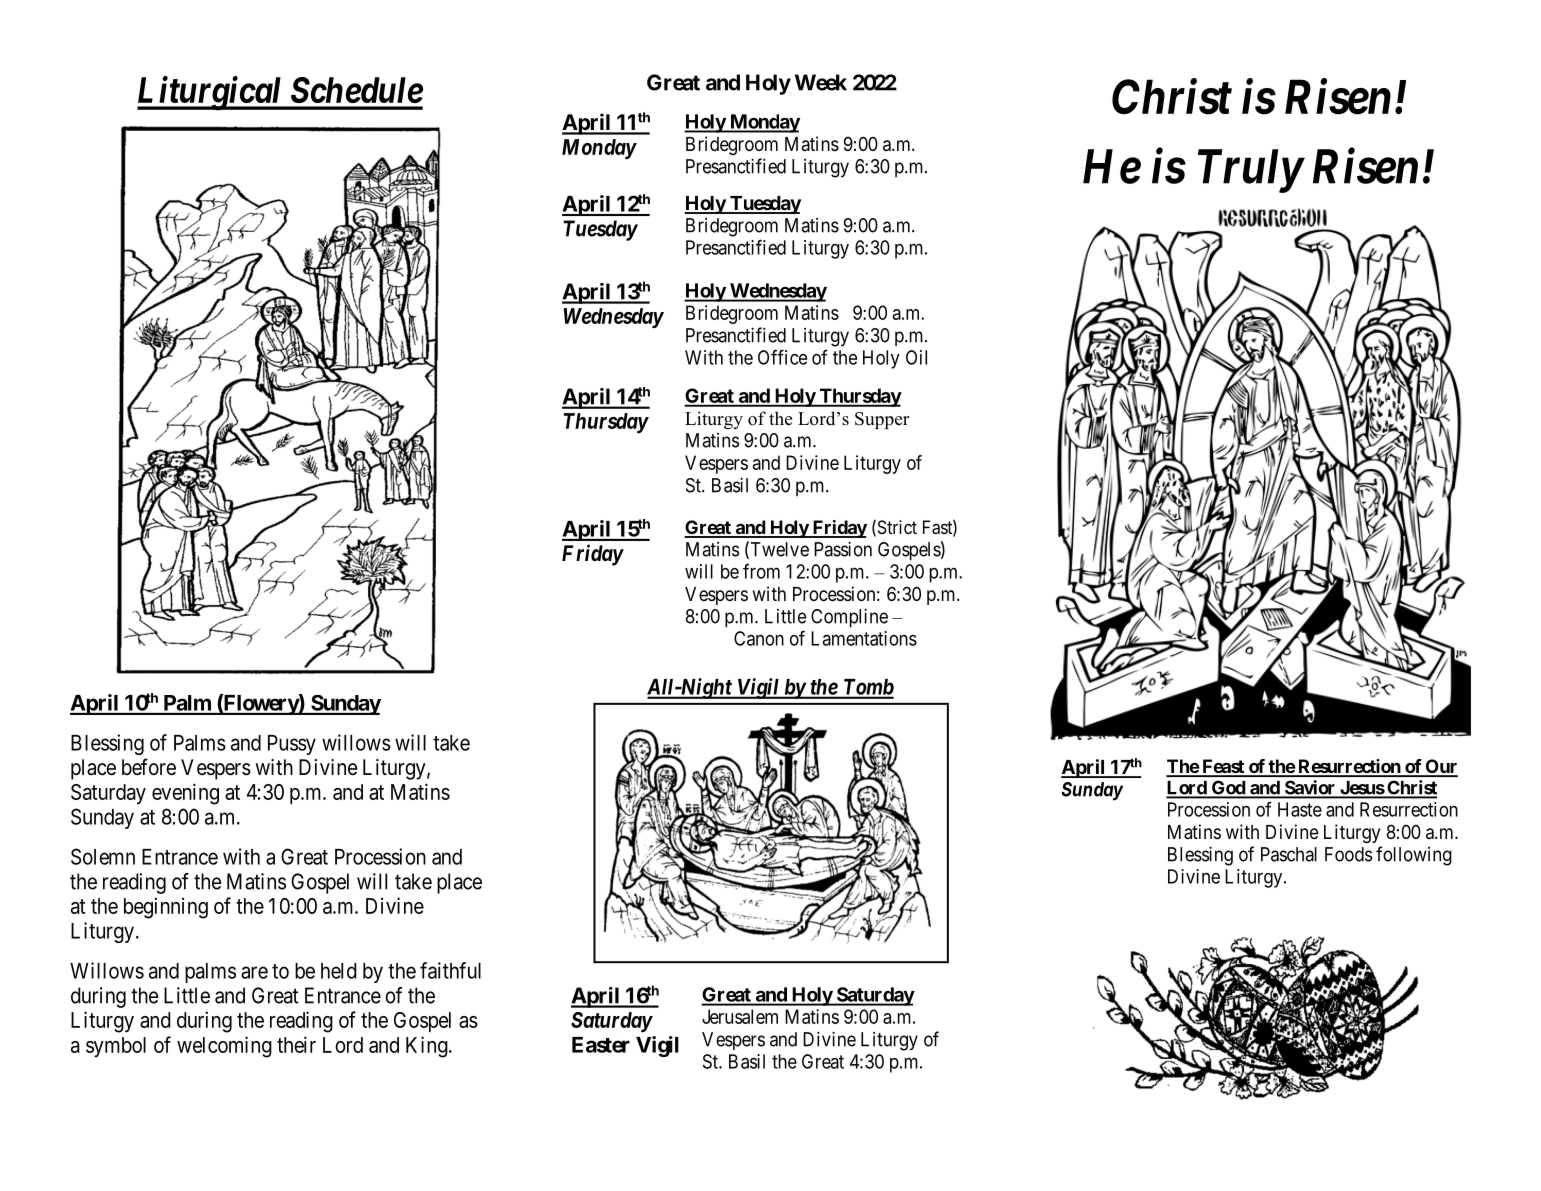 The width and height of the page is (1541, 1191). I want to click on Jerusalem, so click(740, 1016).
